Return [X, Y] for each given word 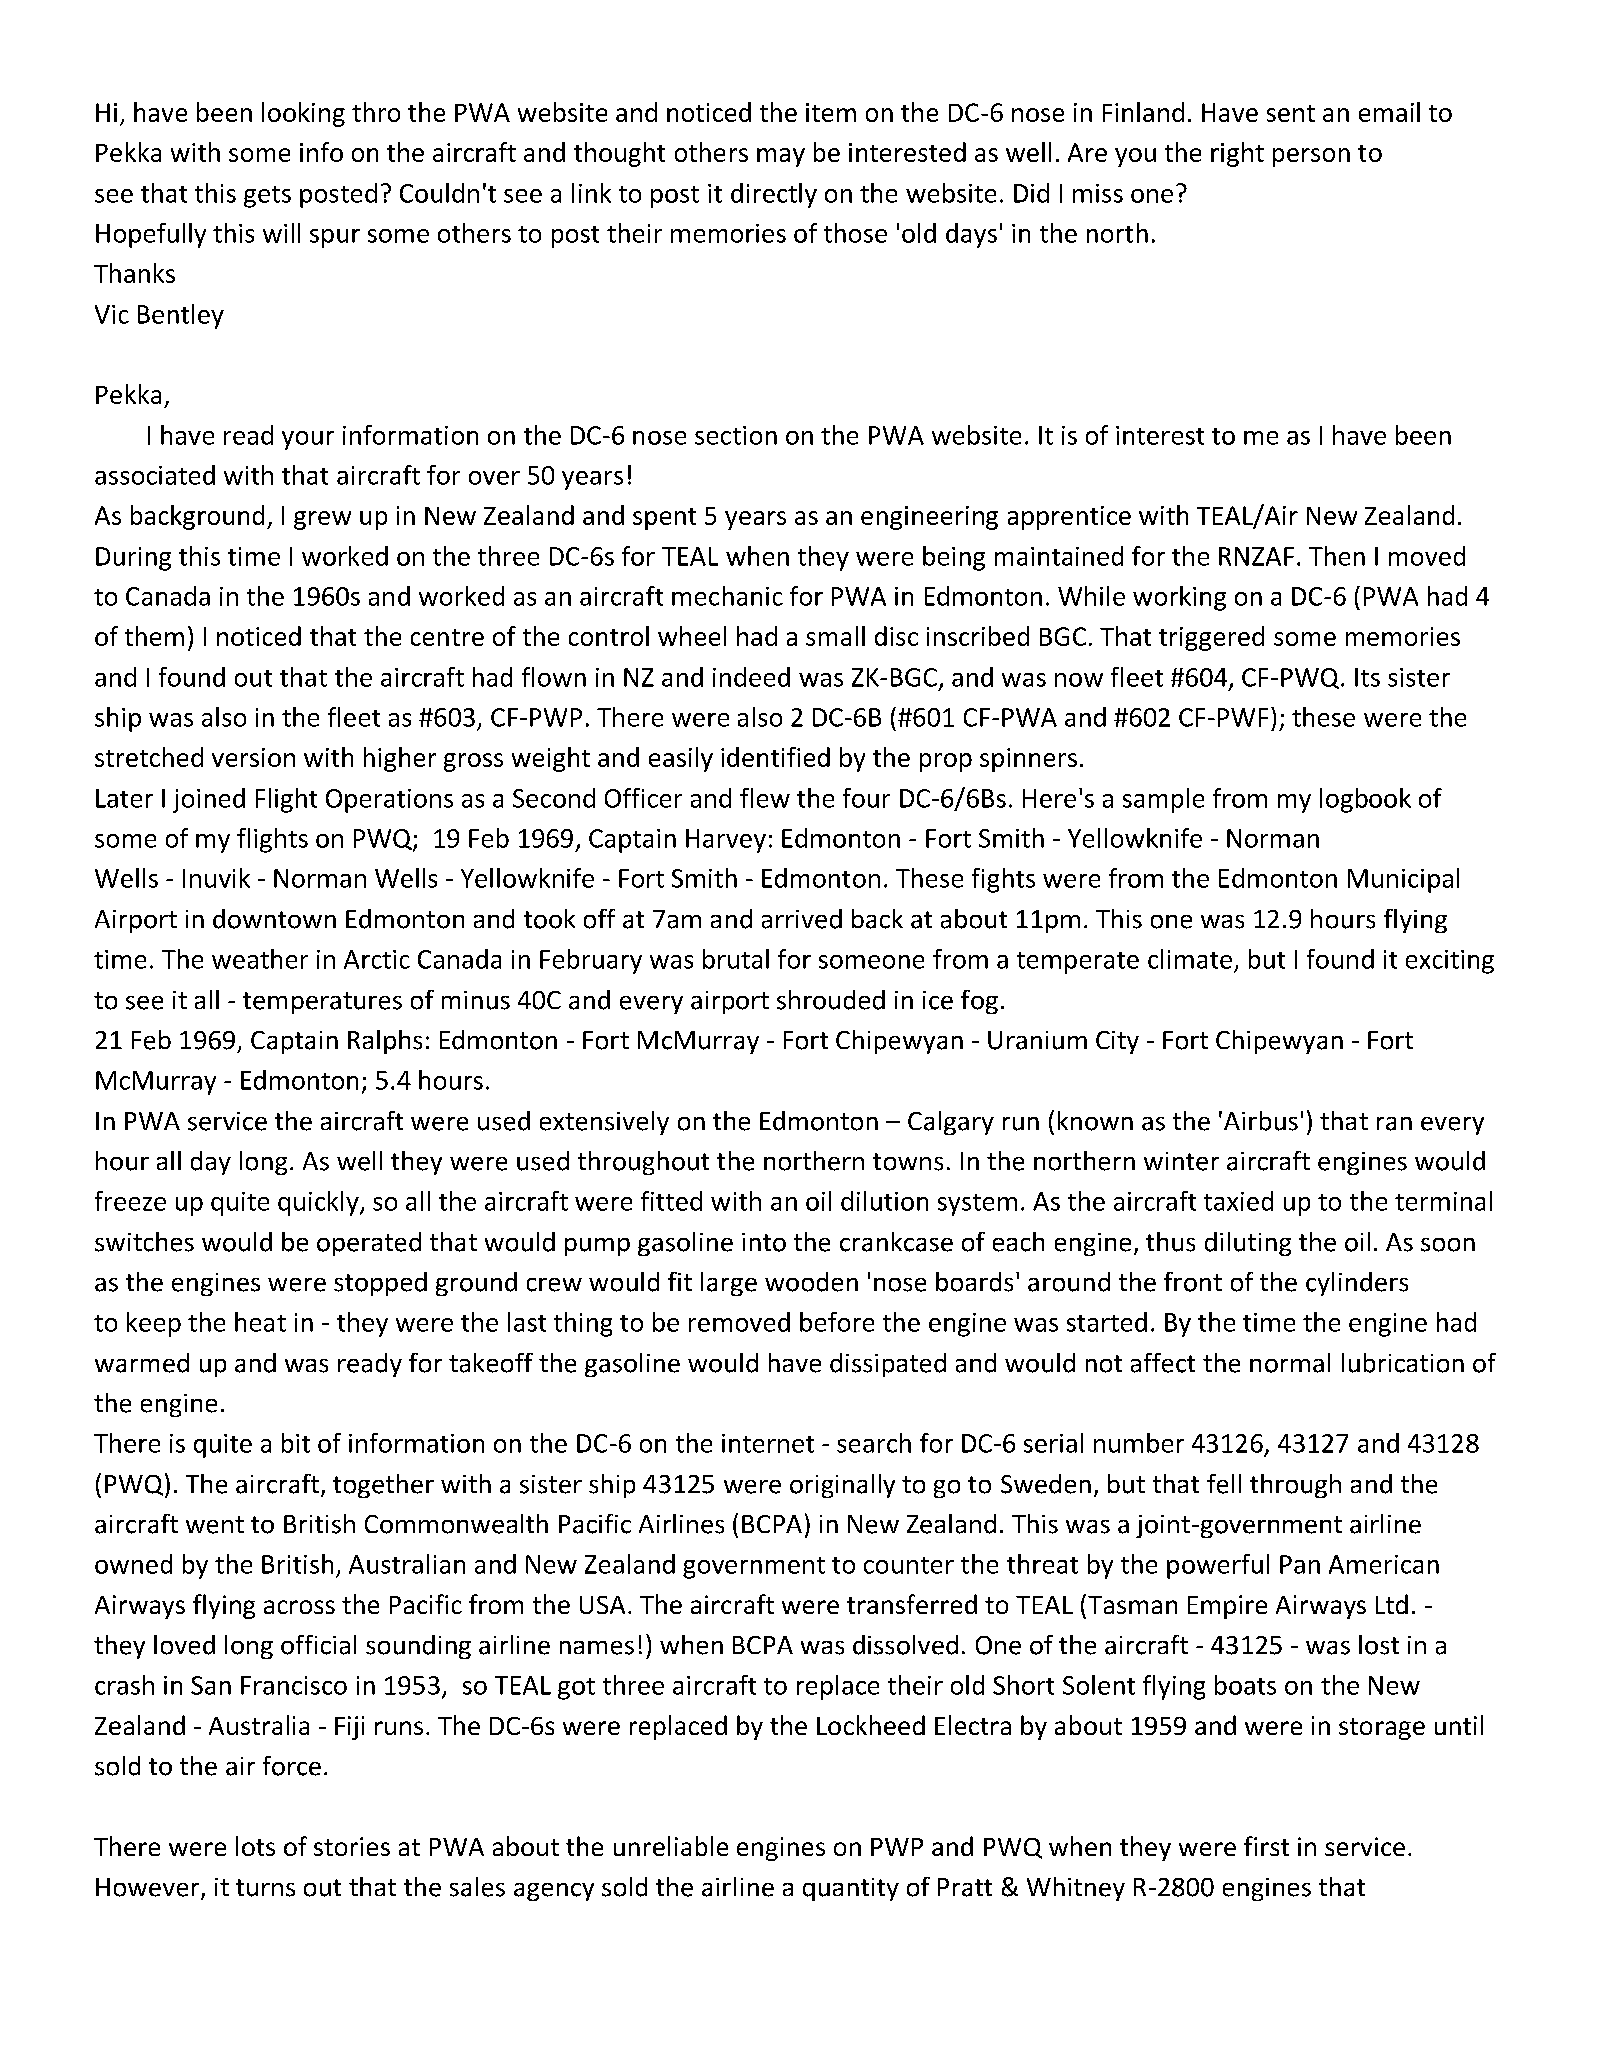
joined [209, 800]
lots [255, 1846]
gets [267, 197]
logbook [1365, 800]
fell [1224, 1484]
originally [842, 1486]
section [736, 435]
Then [1337, 556]
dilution [884, 1201]
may [781, 157]
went [215, 1525]
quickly [319, 1203]
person [1311, 157]
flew [765, 798]
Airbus [1261, 1121]
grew [322, 520]
